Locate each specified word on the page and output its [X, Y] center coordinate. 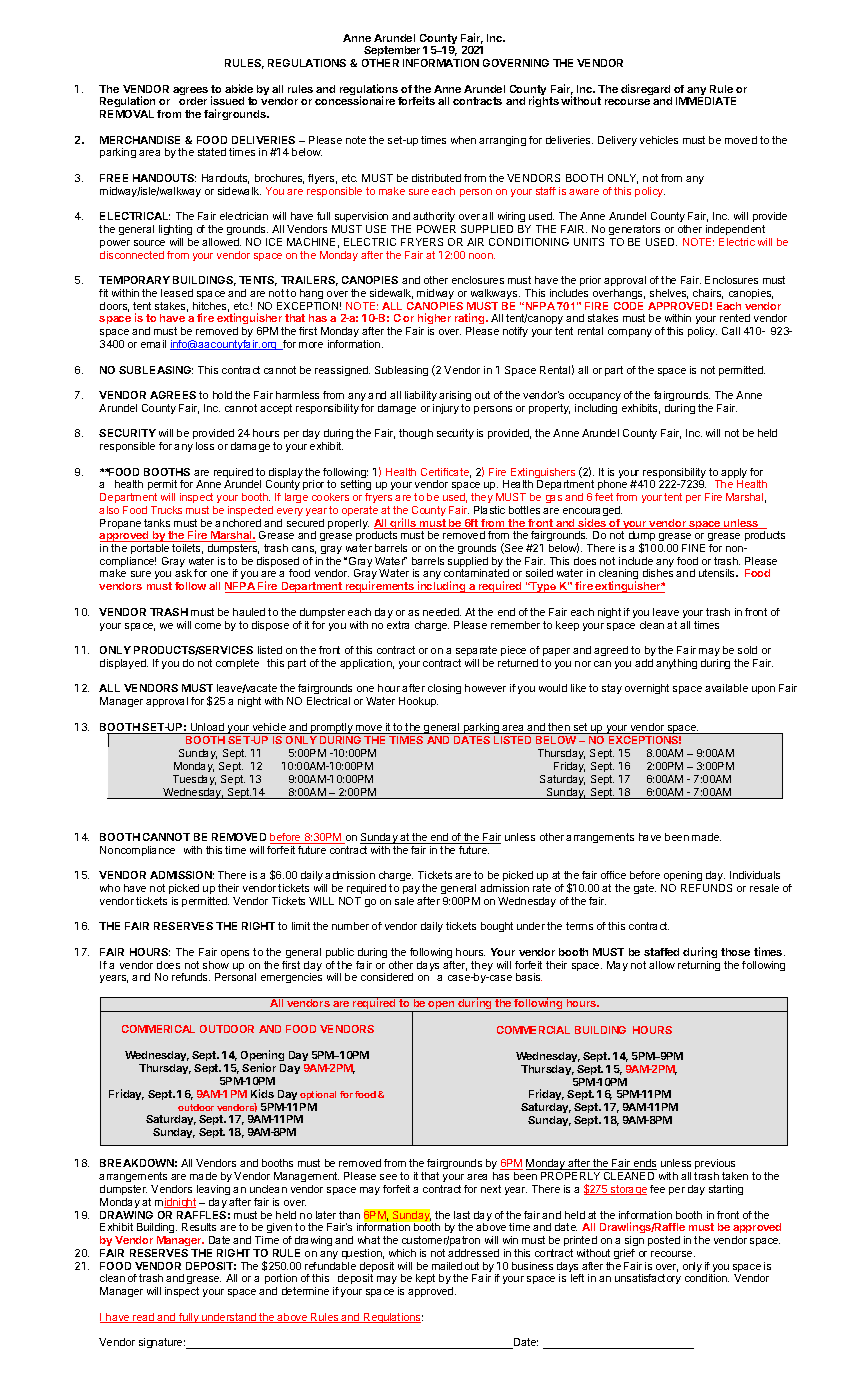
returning [699, 966]
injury [446, 409]
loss [205, 446]
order [193, 101]
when [463, 140]
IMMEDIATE [706, 101]
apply [733, 474]
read [143, 1318]
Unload [208, 728]
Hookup [418, 702]
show [216, 965]
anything [676, 664]
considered [387, 977]
